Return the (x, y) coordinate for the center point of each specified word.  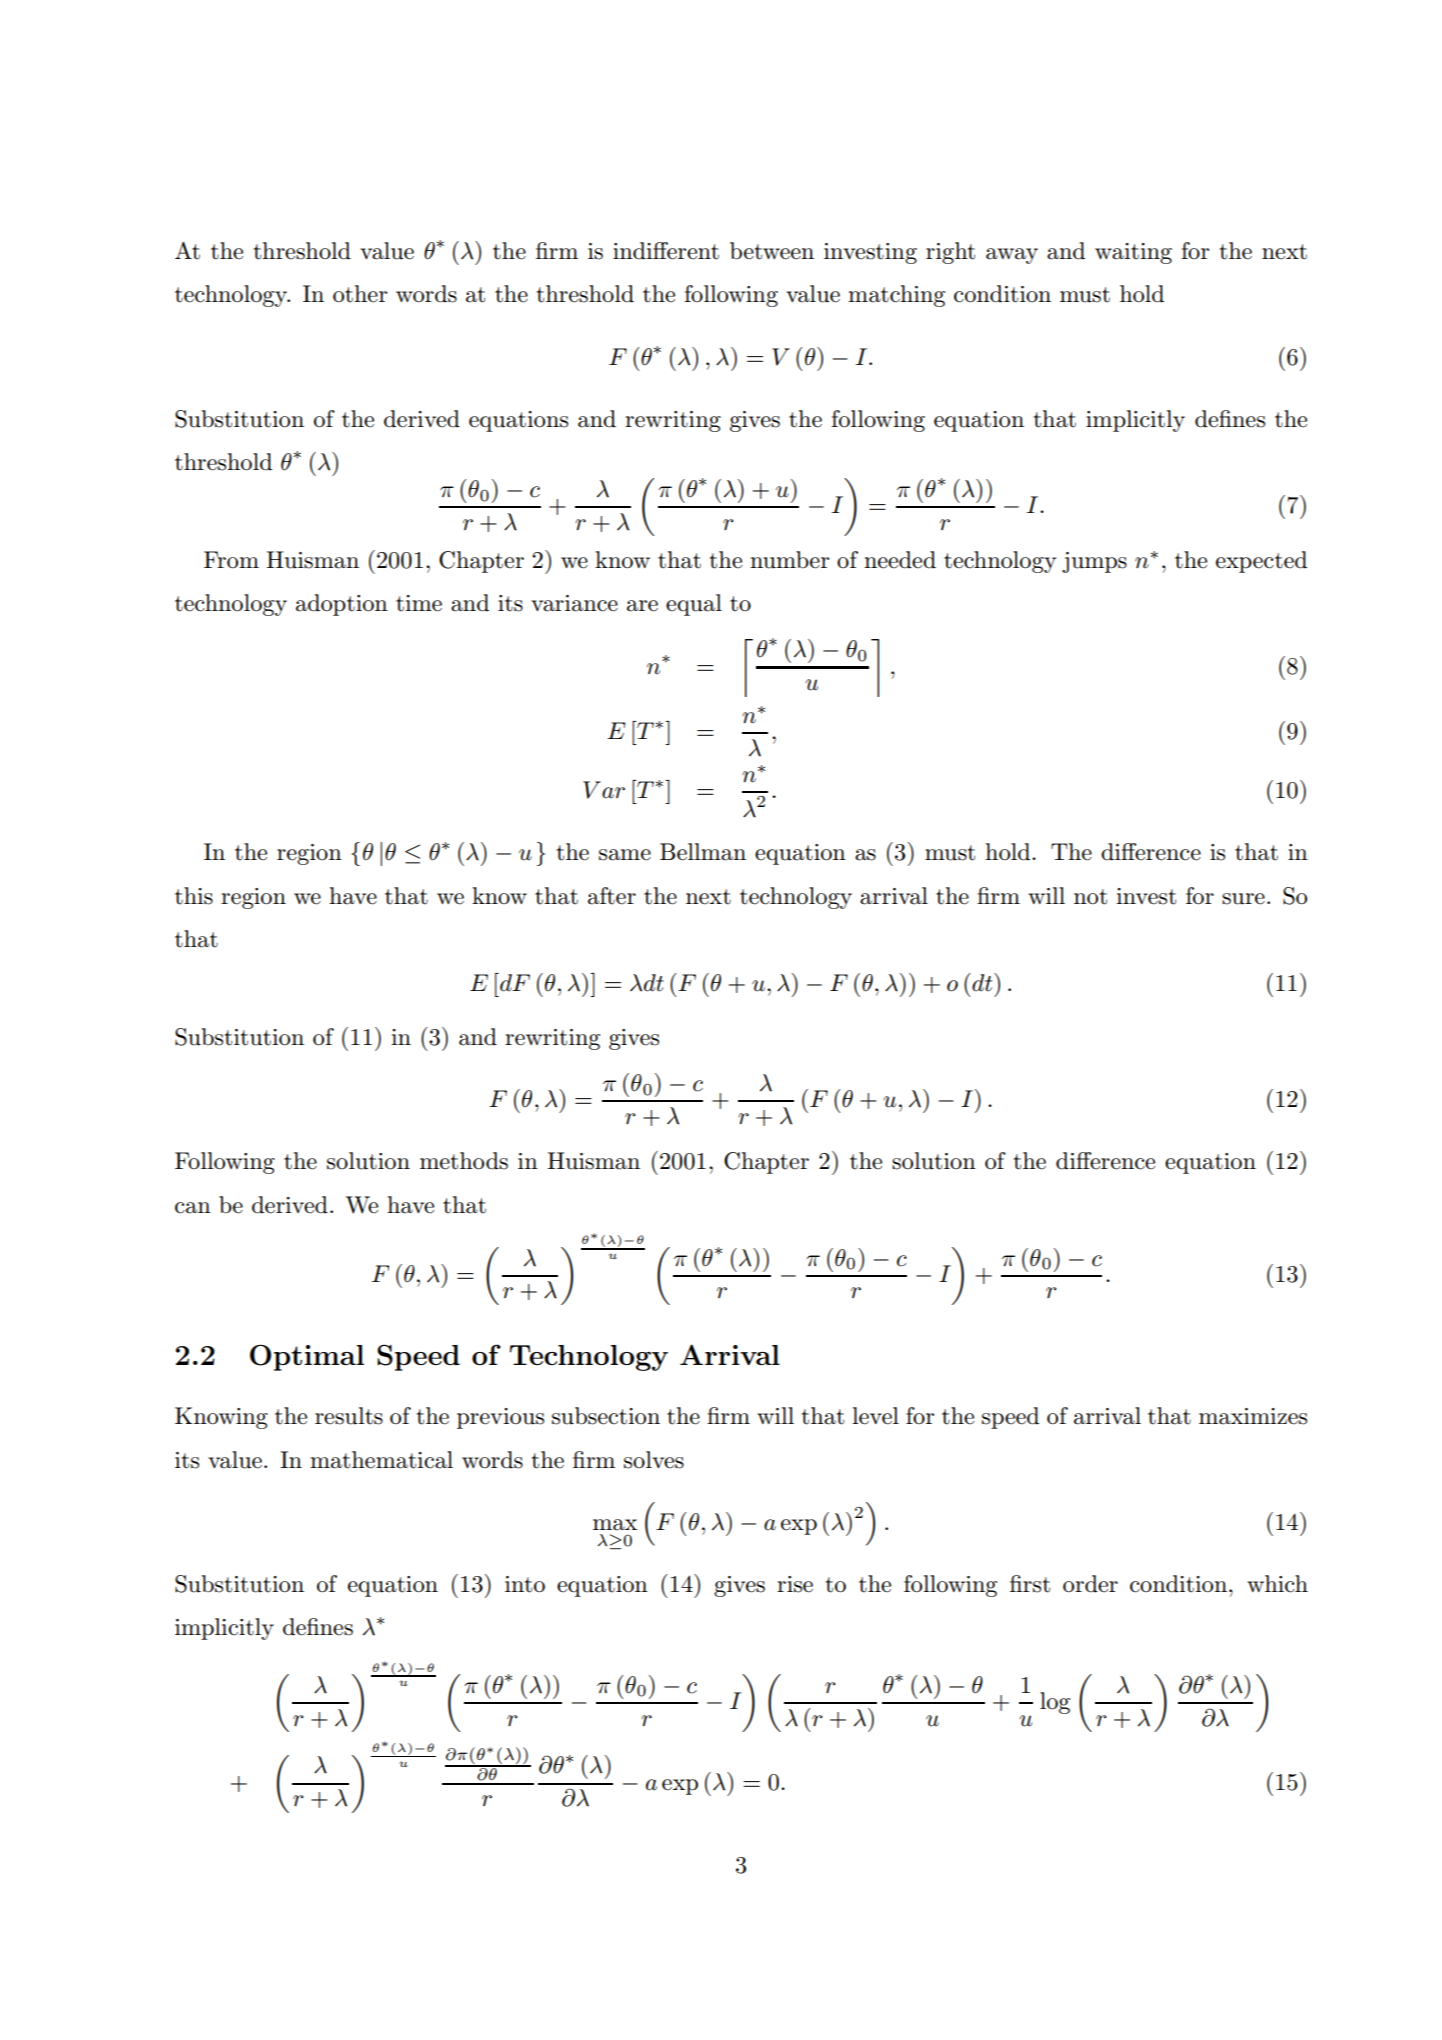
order (1090, 1584)
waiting (1133, 253)
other (360, 294)
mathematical (381, 1460)
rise (795, 1584)
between (772, 251)
